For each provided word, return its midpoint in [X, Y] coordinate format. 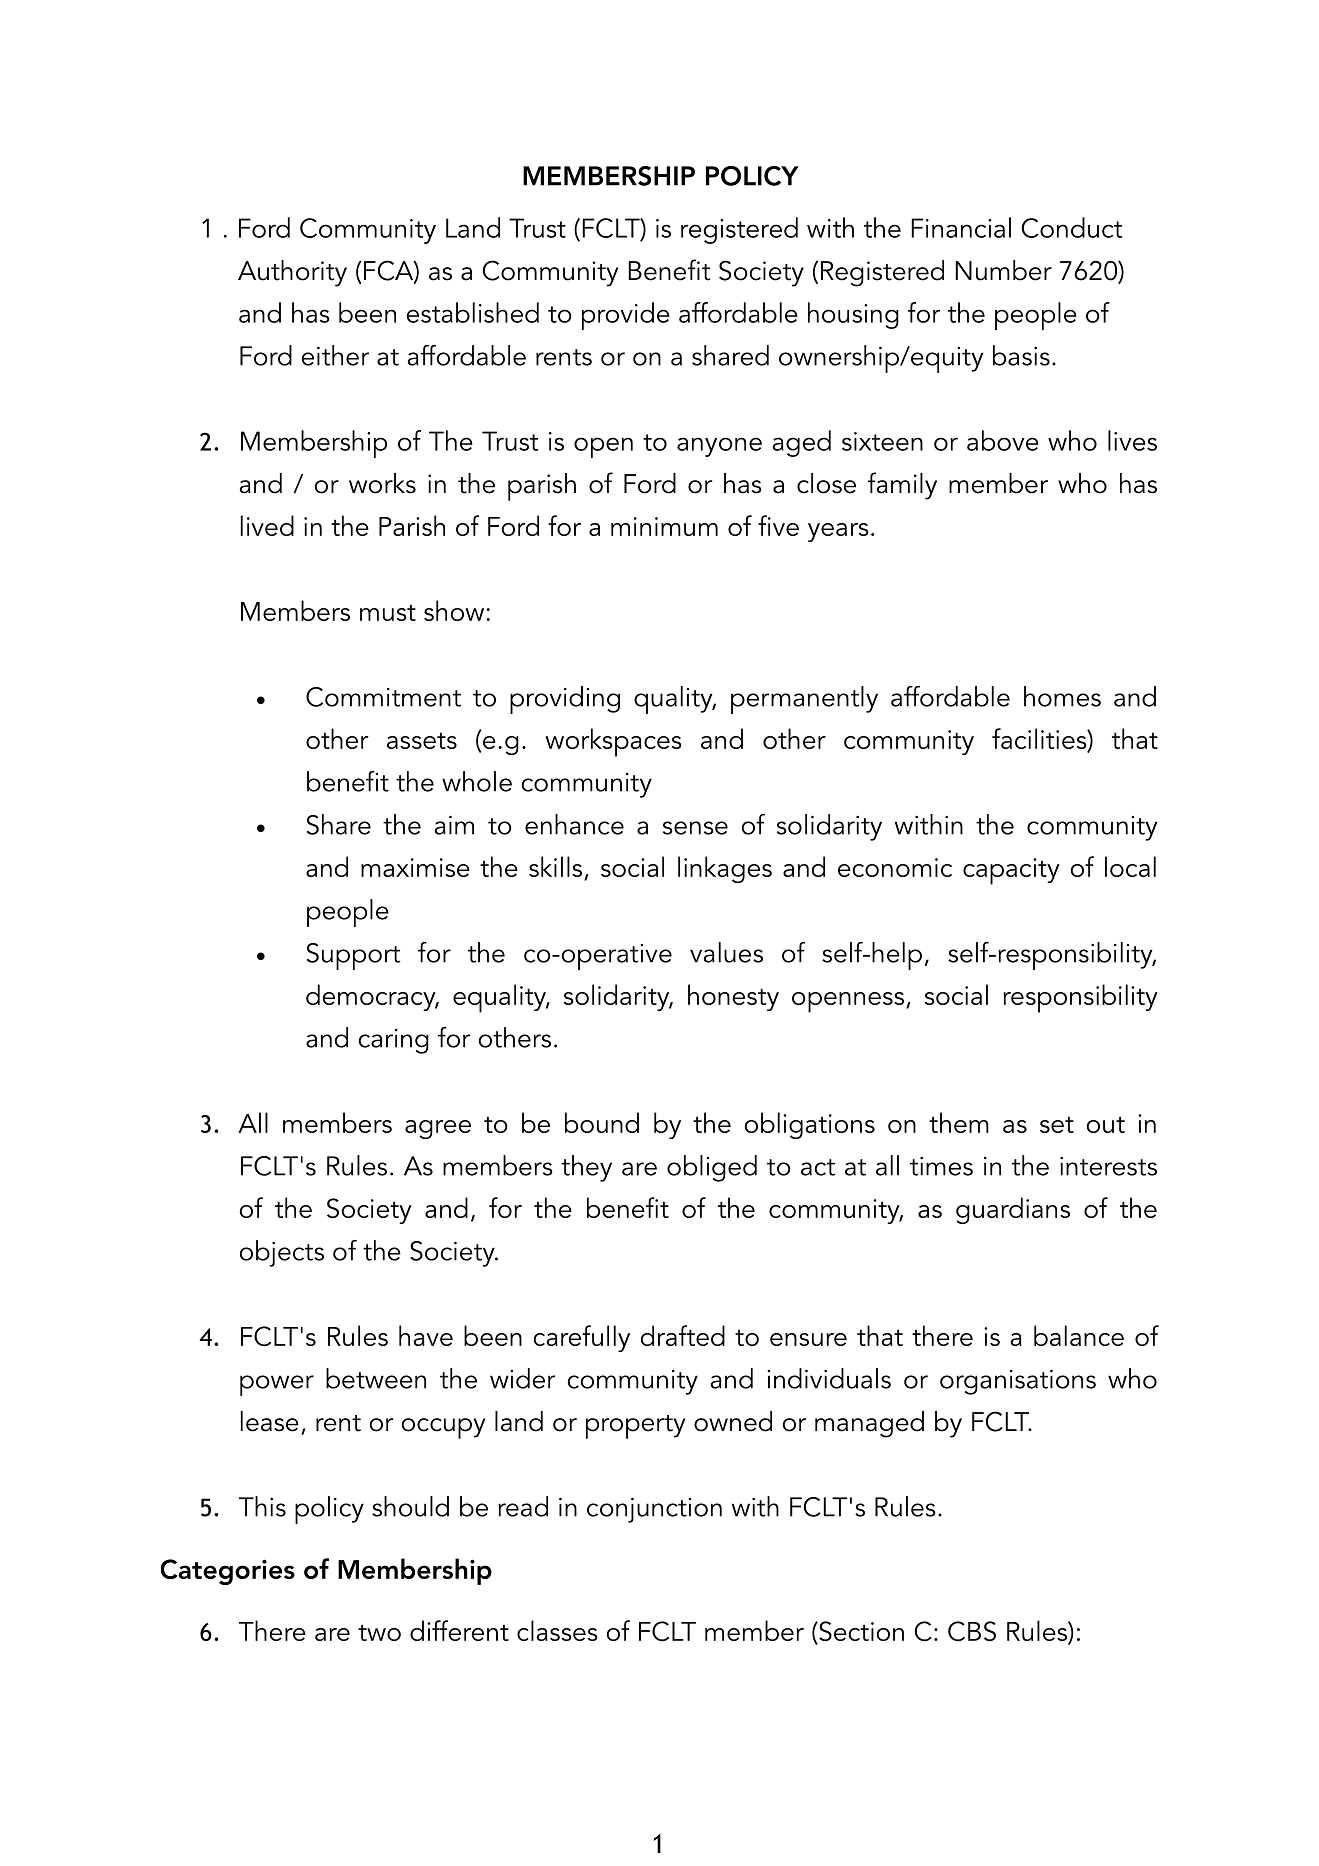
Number [1003, 270]
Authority [292, 273]
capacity [1011, 871]
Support [353, 956]
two [379, 1632]
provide [626, 316]
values [726, 952]
